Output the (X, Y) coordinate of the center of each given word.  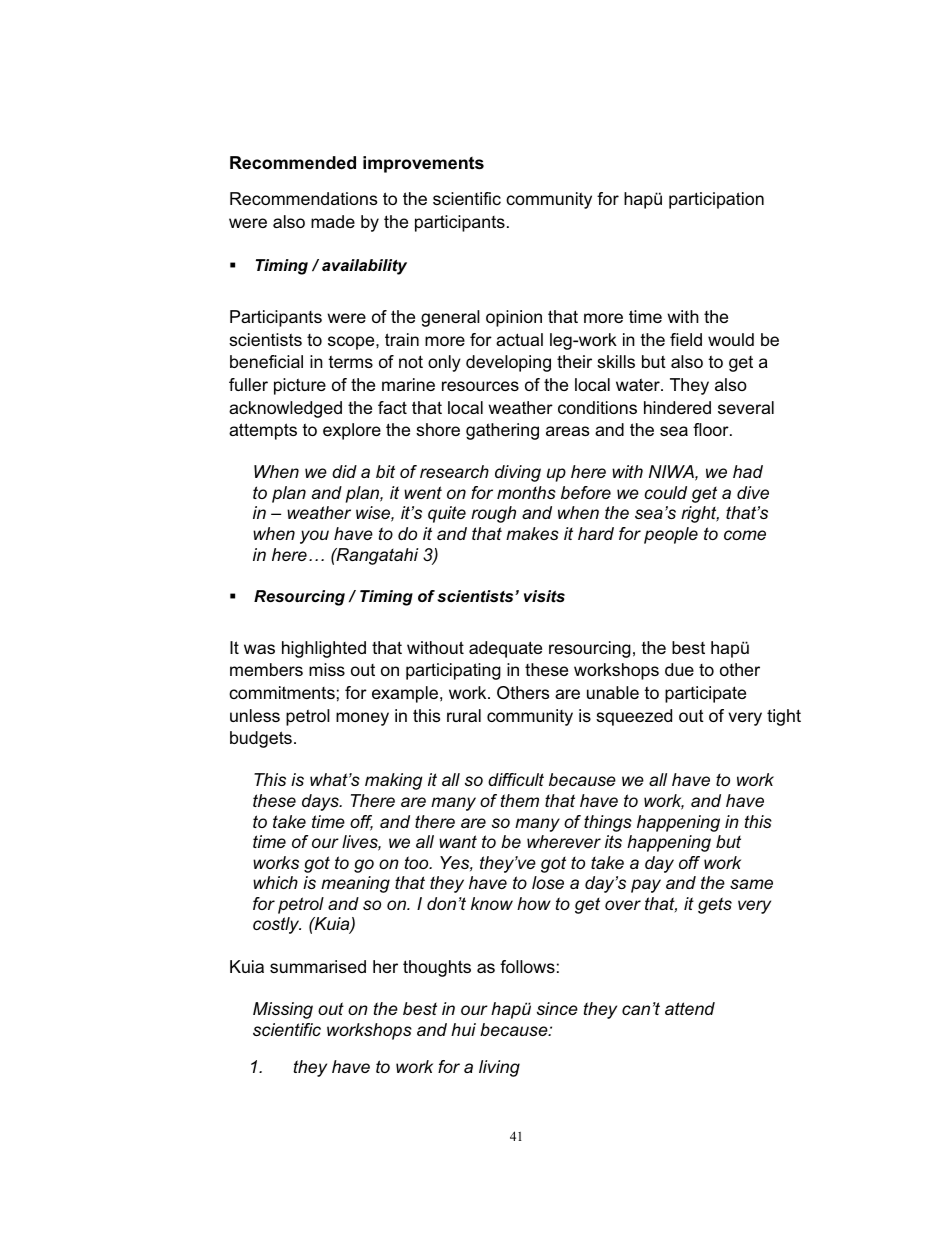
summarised (318, 966)
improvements (423, 164)
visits (544, 596)
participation (716, 200)
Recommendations (303, 198)
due (679, 669)
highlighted (324, 649)
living (499, 1068)
